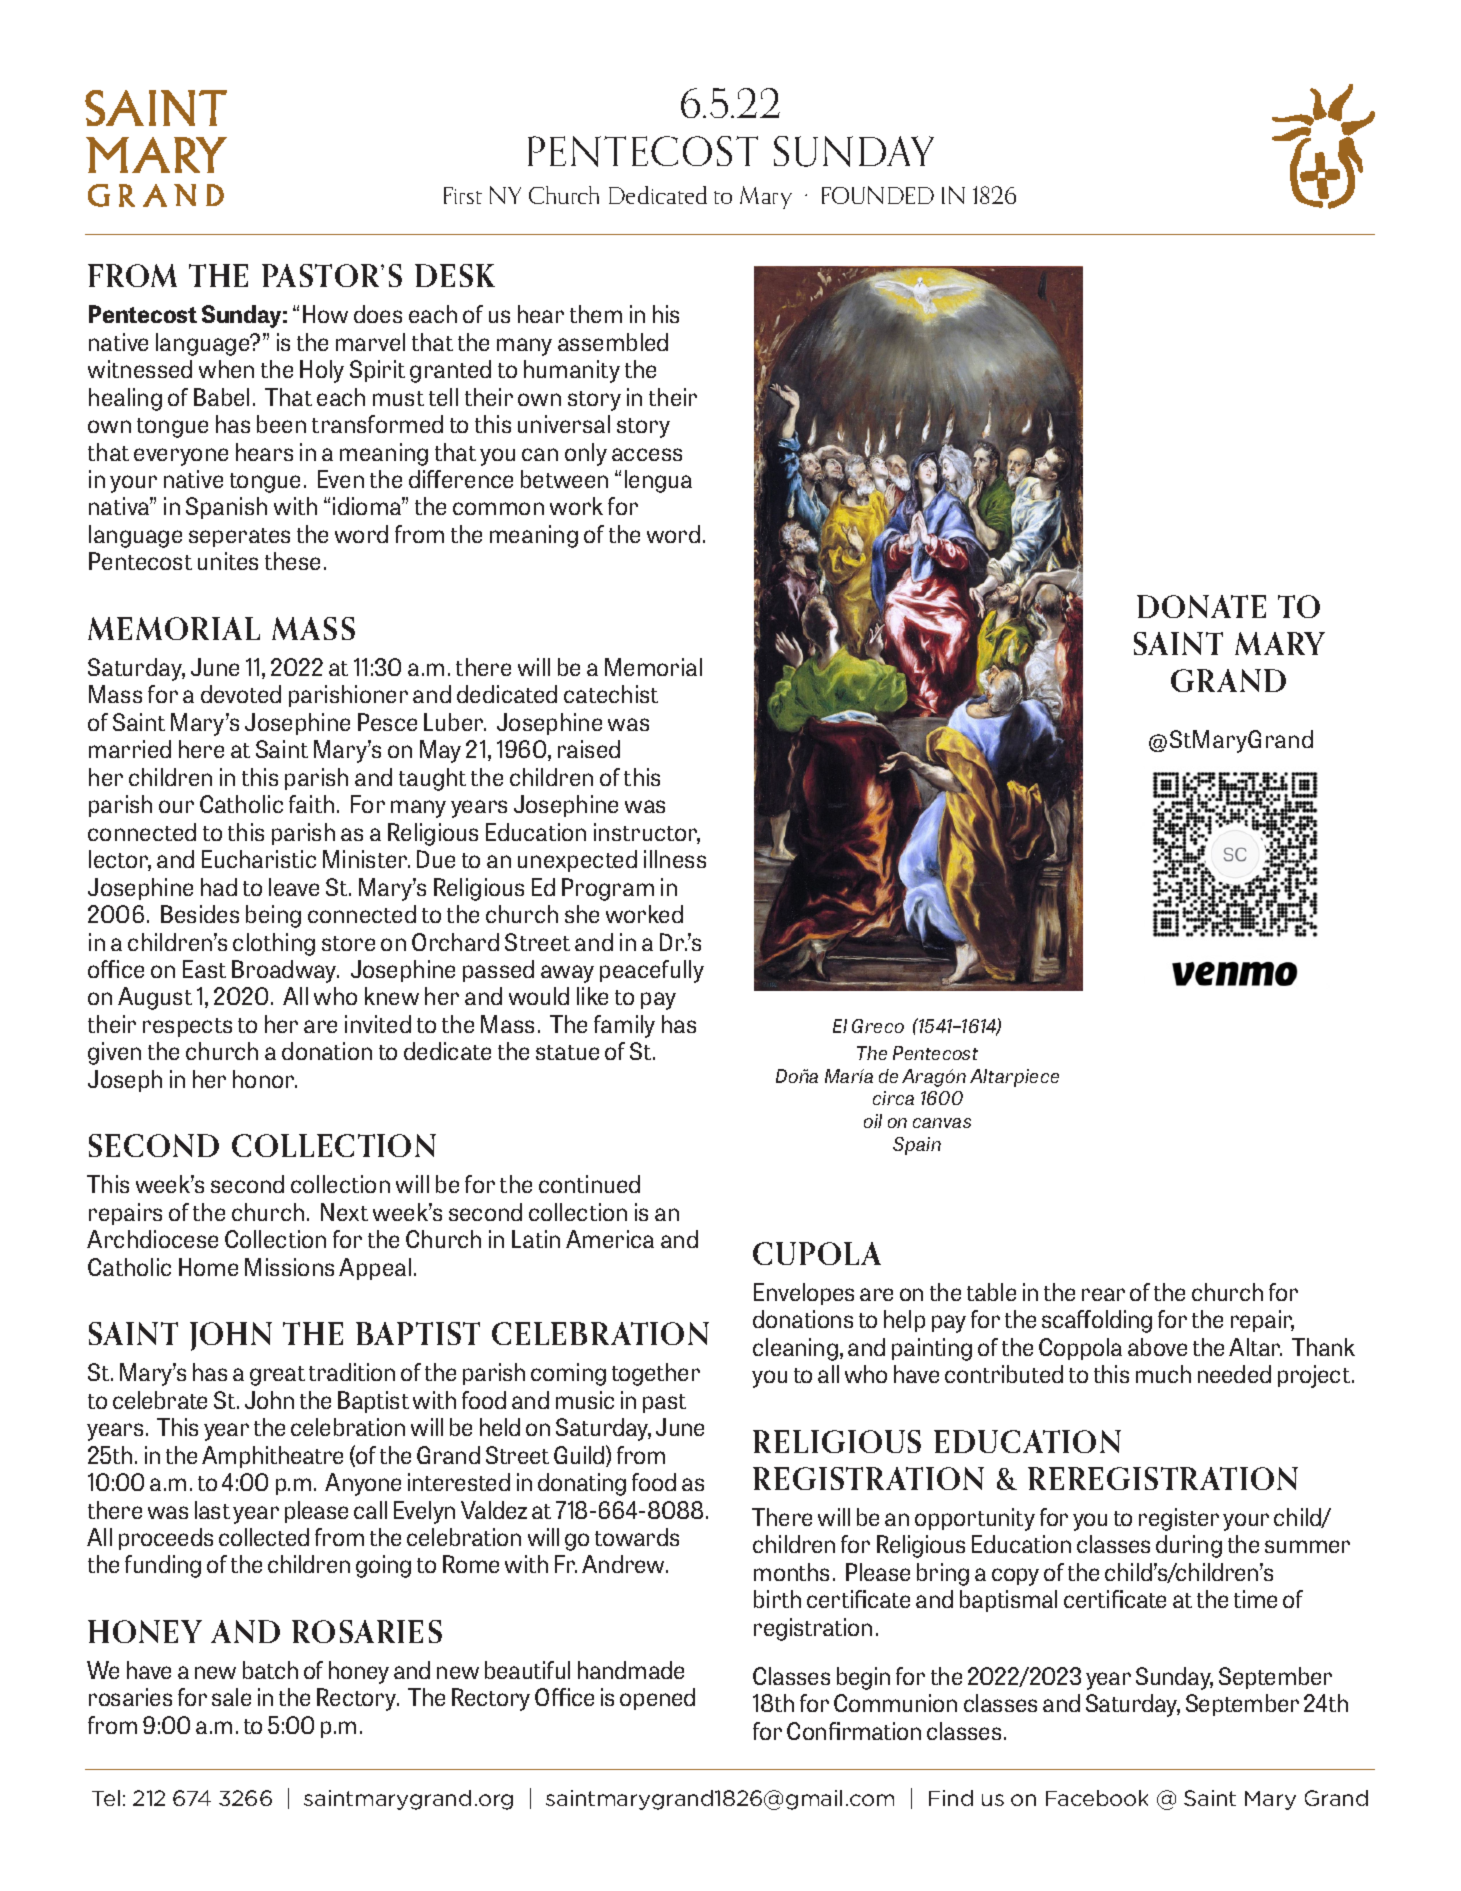  I want to click on Greco, so click(878, 1026).
